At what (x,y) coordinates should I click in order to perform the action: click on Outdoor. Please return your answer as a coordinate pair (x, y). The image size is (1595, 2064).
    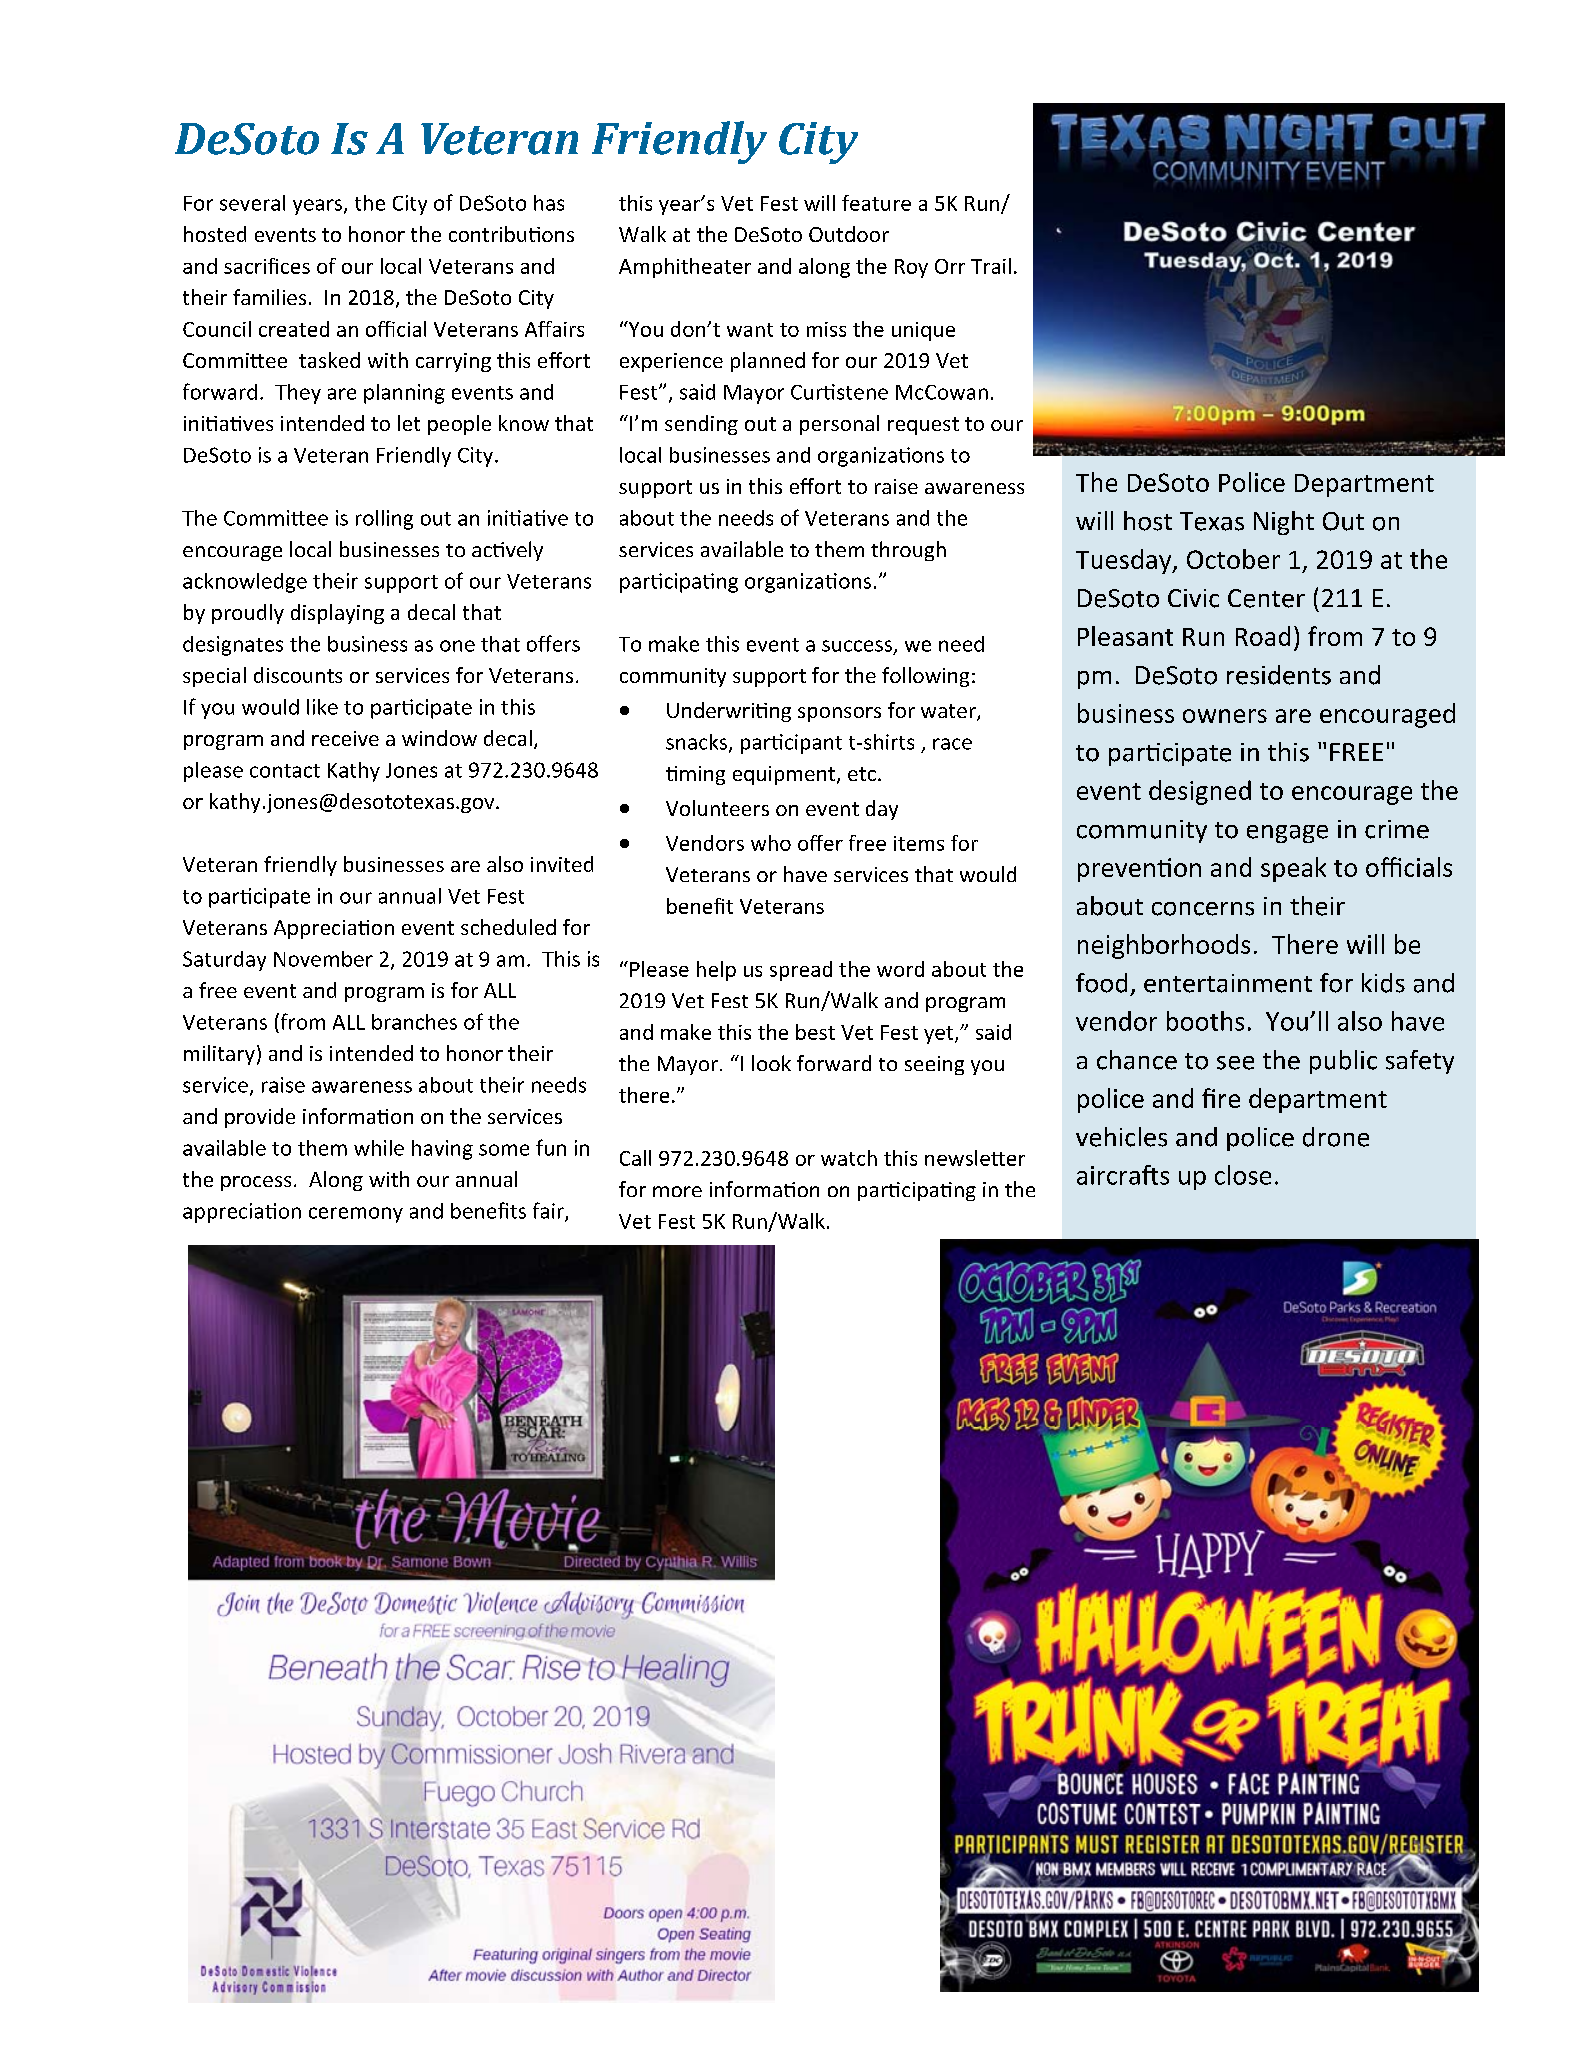
    Looking at the image, I should click on (849, 234).
